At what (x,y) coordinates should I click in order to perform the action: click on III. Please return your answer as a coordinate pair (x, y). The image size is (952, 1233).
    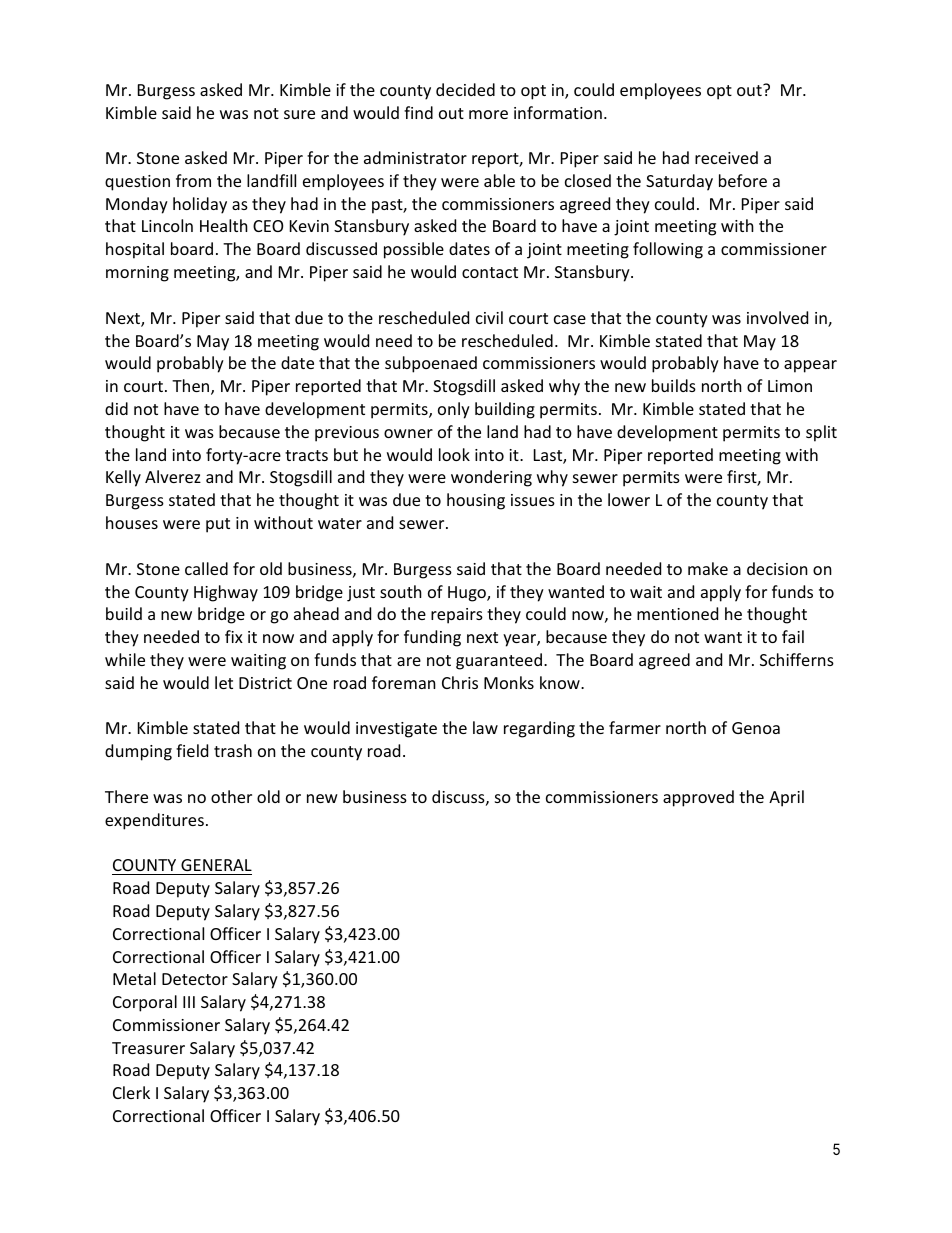
    Looking at the image, I should click on (189, 1002).
